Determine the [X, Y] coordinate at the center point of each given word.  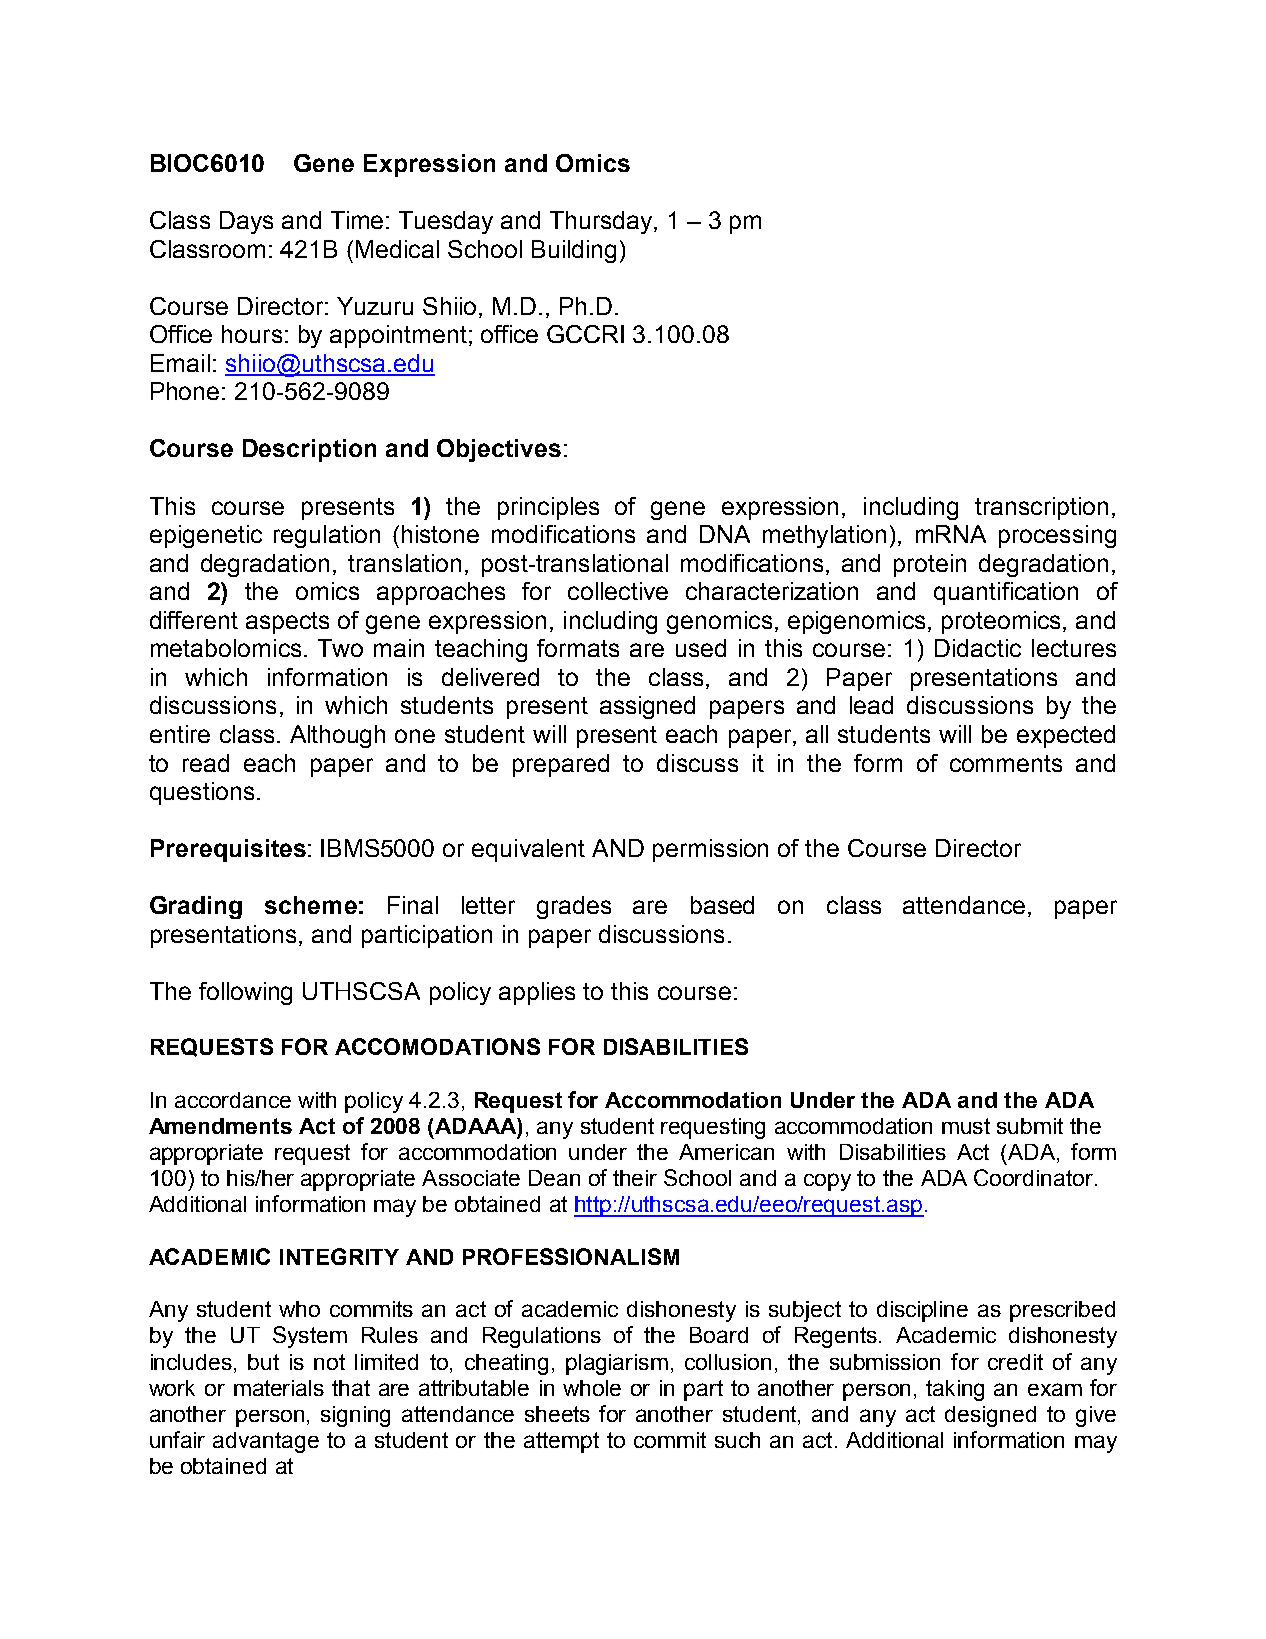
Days [246, 222]
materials [279, 1388]
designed [990, 1416]
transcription [1041, 508]
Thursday [602, 222]
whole [592, 1388]
